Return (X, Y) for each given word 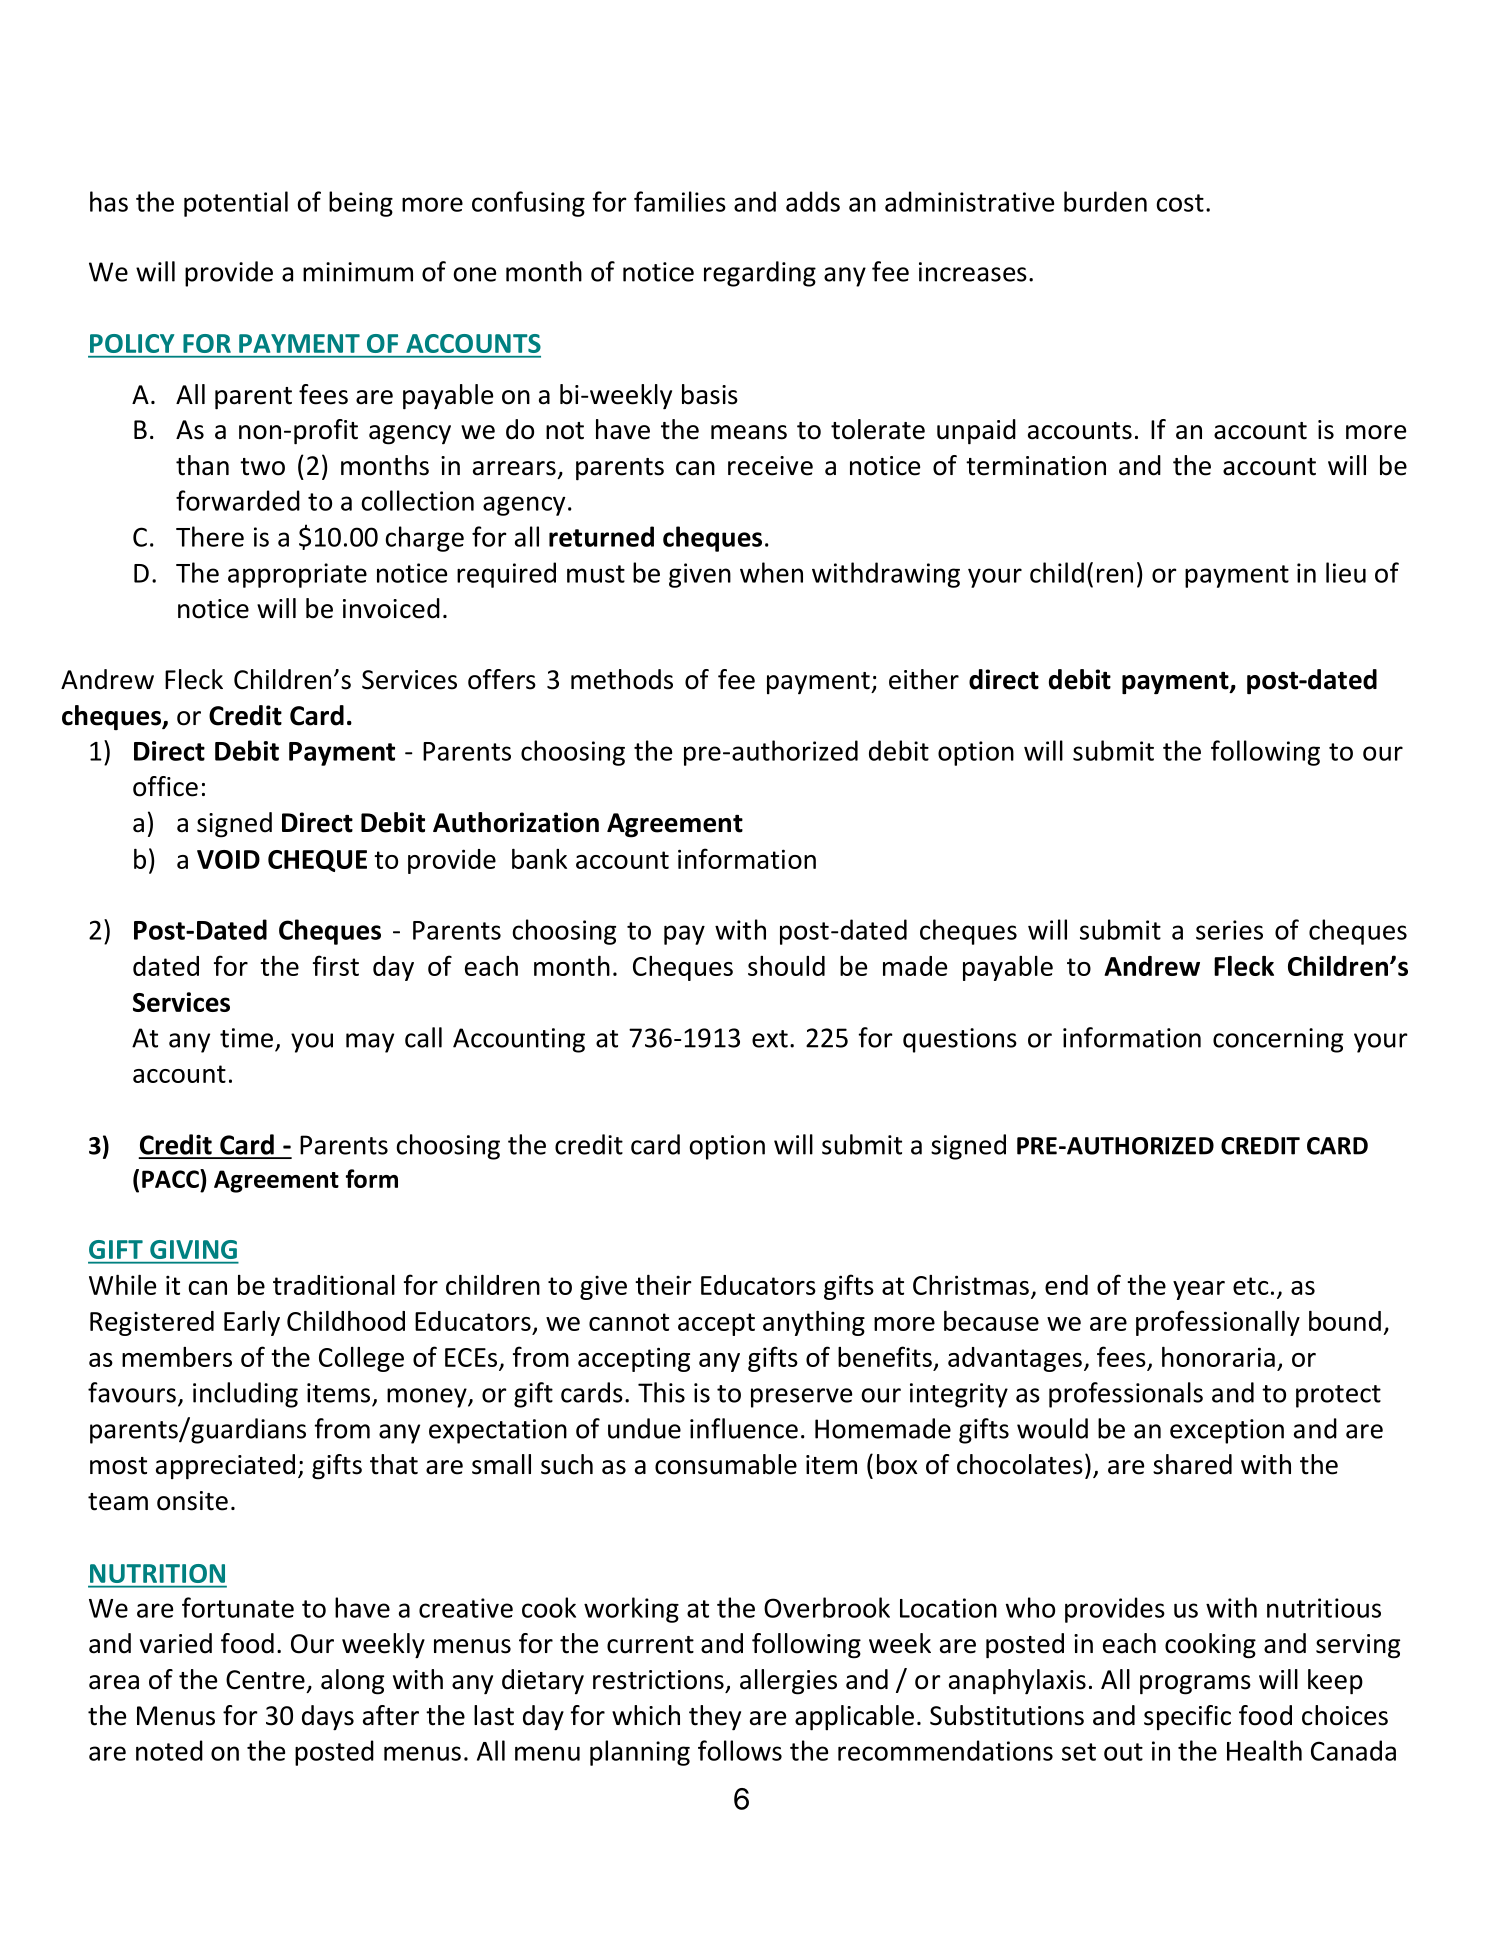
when (771, 572)
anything (814, 1323)
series (1229, 930)
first (336, 965)
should (786, 966)
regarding (760, 274)
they (715, 1718)
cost (1180, 203)
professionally (1218, 1323)
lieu (1346, 572)
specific (1187, 1717)
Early (252, 1323)
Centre (265, 1680)
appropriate (297, 575)
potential (236, 204)
